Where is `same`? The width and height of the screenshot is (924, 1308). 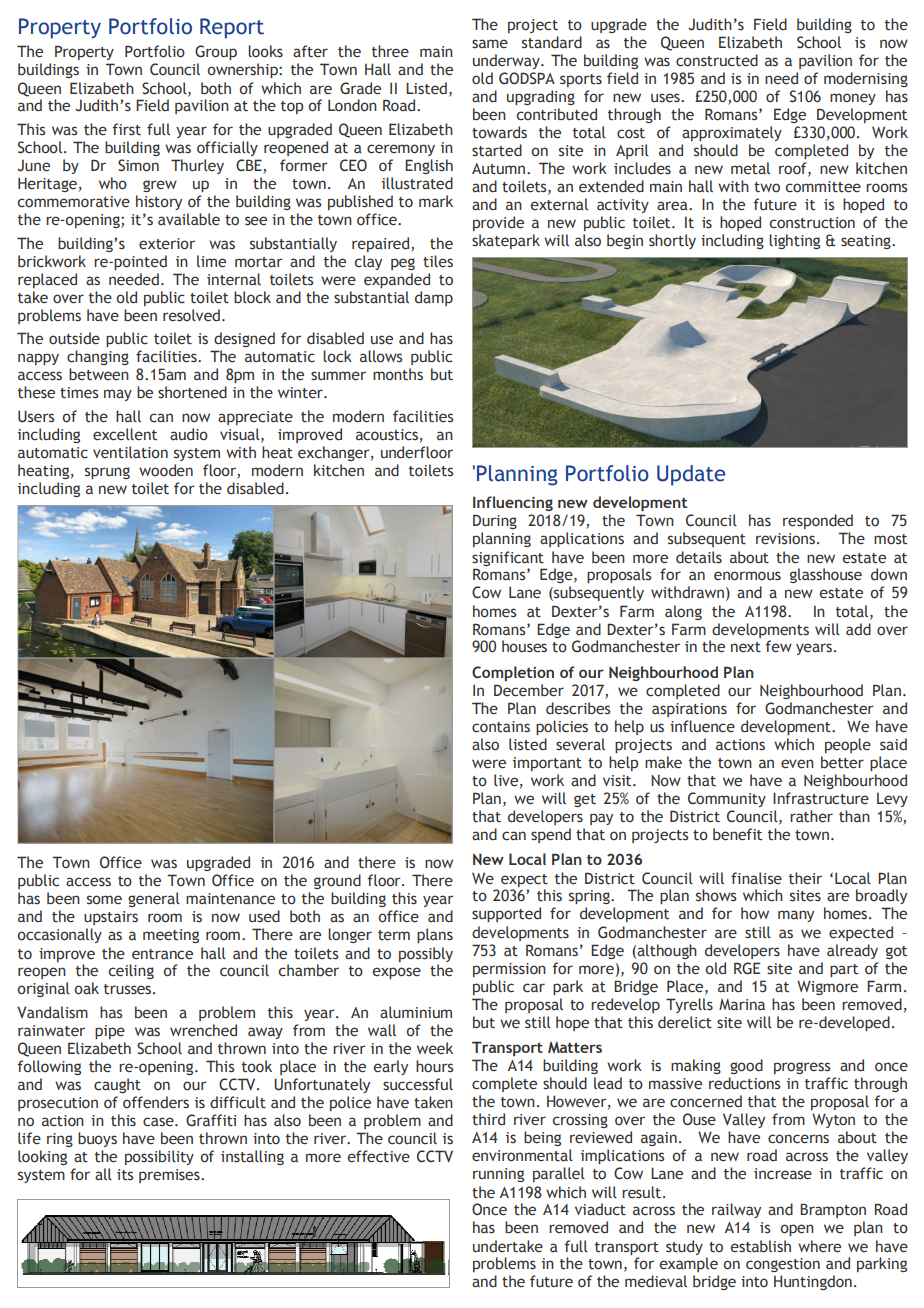
same is located at coordinates (490, 44).
